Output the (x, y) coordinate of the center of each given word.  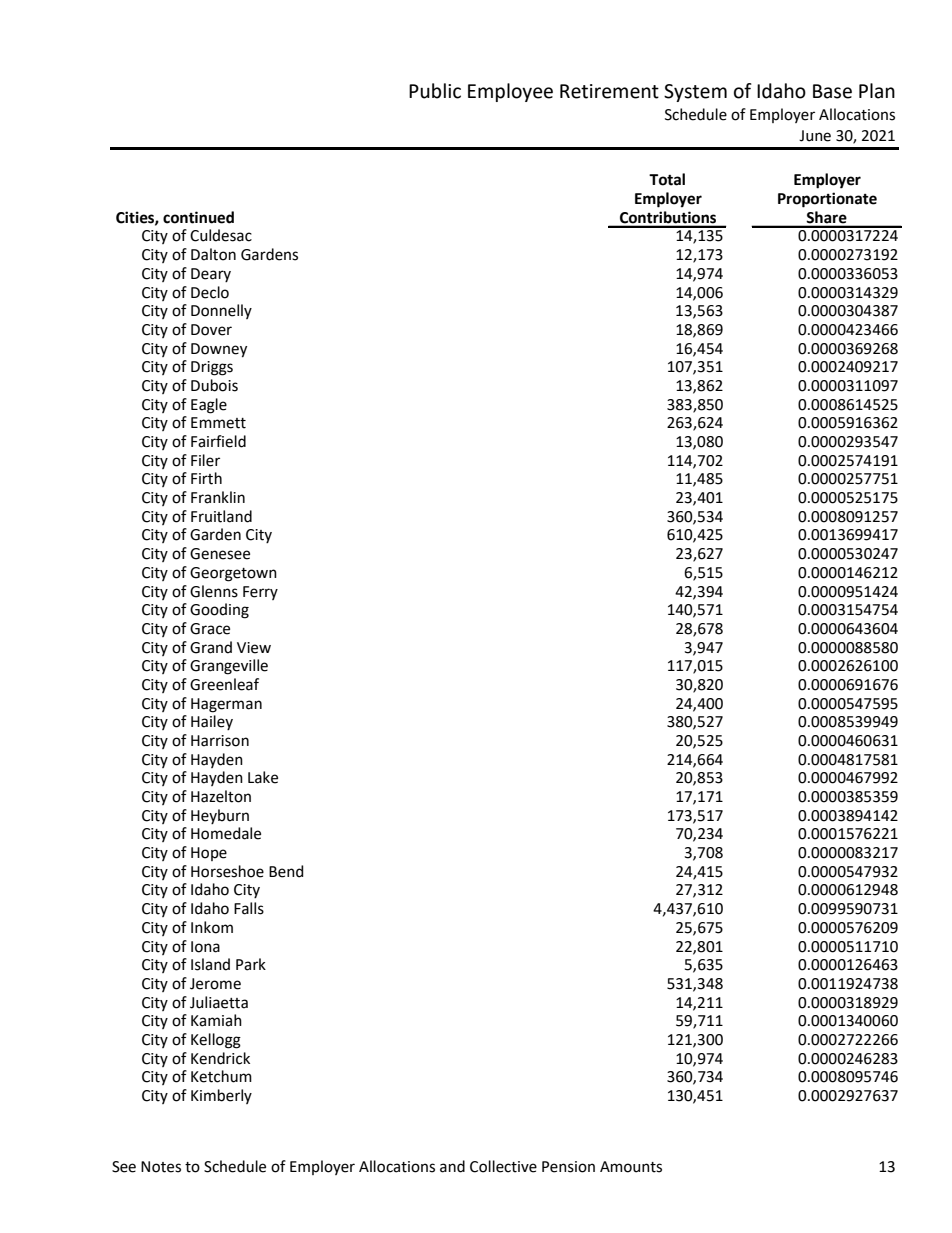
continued (198, 217)
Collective (503, 1166)
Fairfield (218, 441)
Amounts (631, 1167)
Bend (286, 871)
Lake (263, 777)
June (815, 136)
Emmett (218, 423)
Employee (510, 92)
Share (827, 217)
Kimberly (221, 1096)
